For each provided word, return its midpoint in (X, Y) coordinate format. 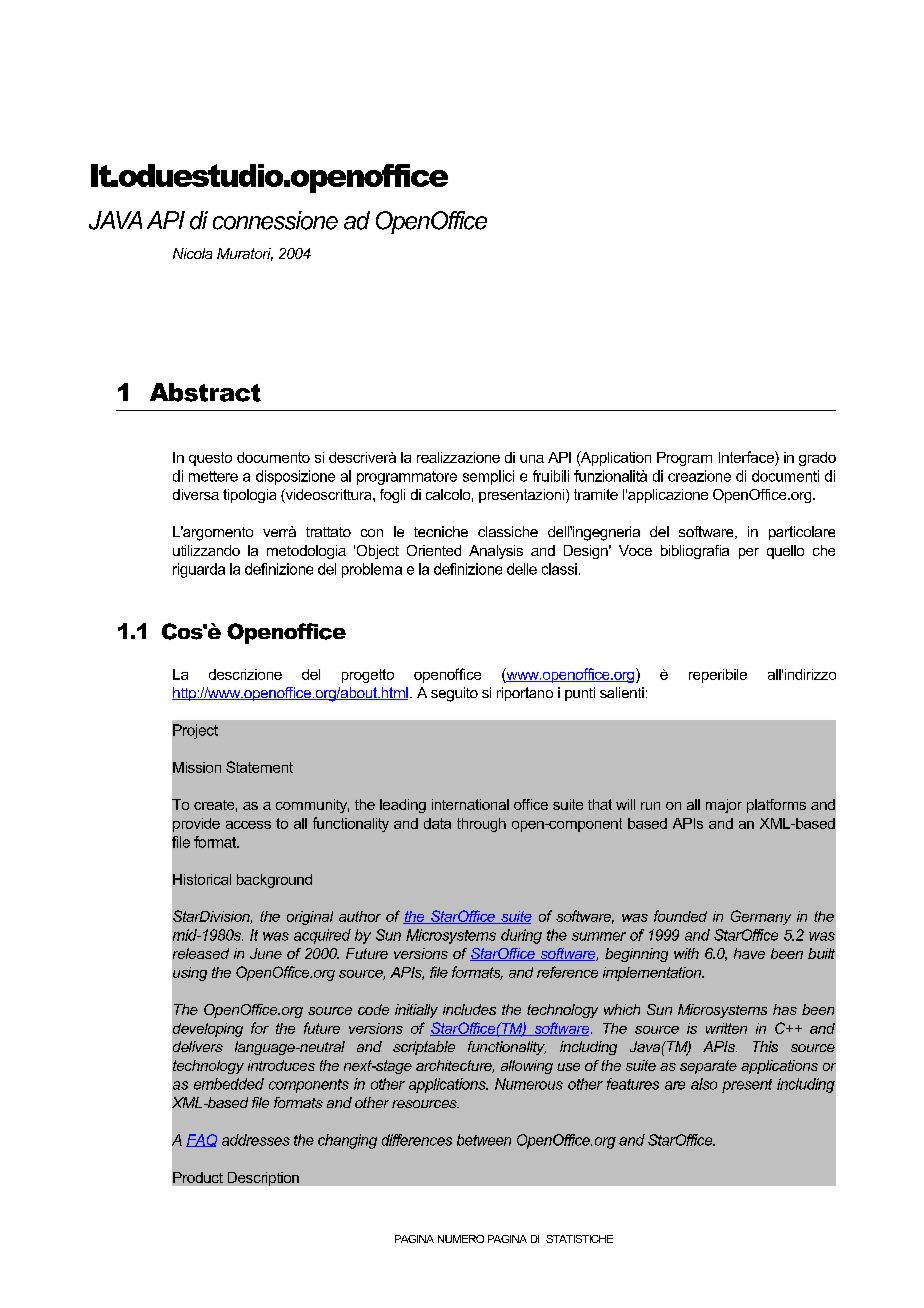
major (724, 806)
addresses (256, 1140)
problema (372, 570)
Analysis (496, 552)
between (484, 1140)
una (532, 459)
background (274, 881)
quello (785, 552)
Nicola (192, 253)
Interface (747, 457)
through (481, 825)
